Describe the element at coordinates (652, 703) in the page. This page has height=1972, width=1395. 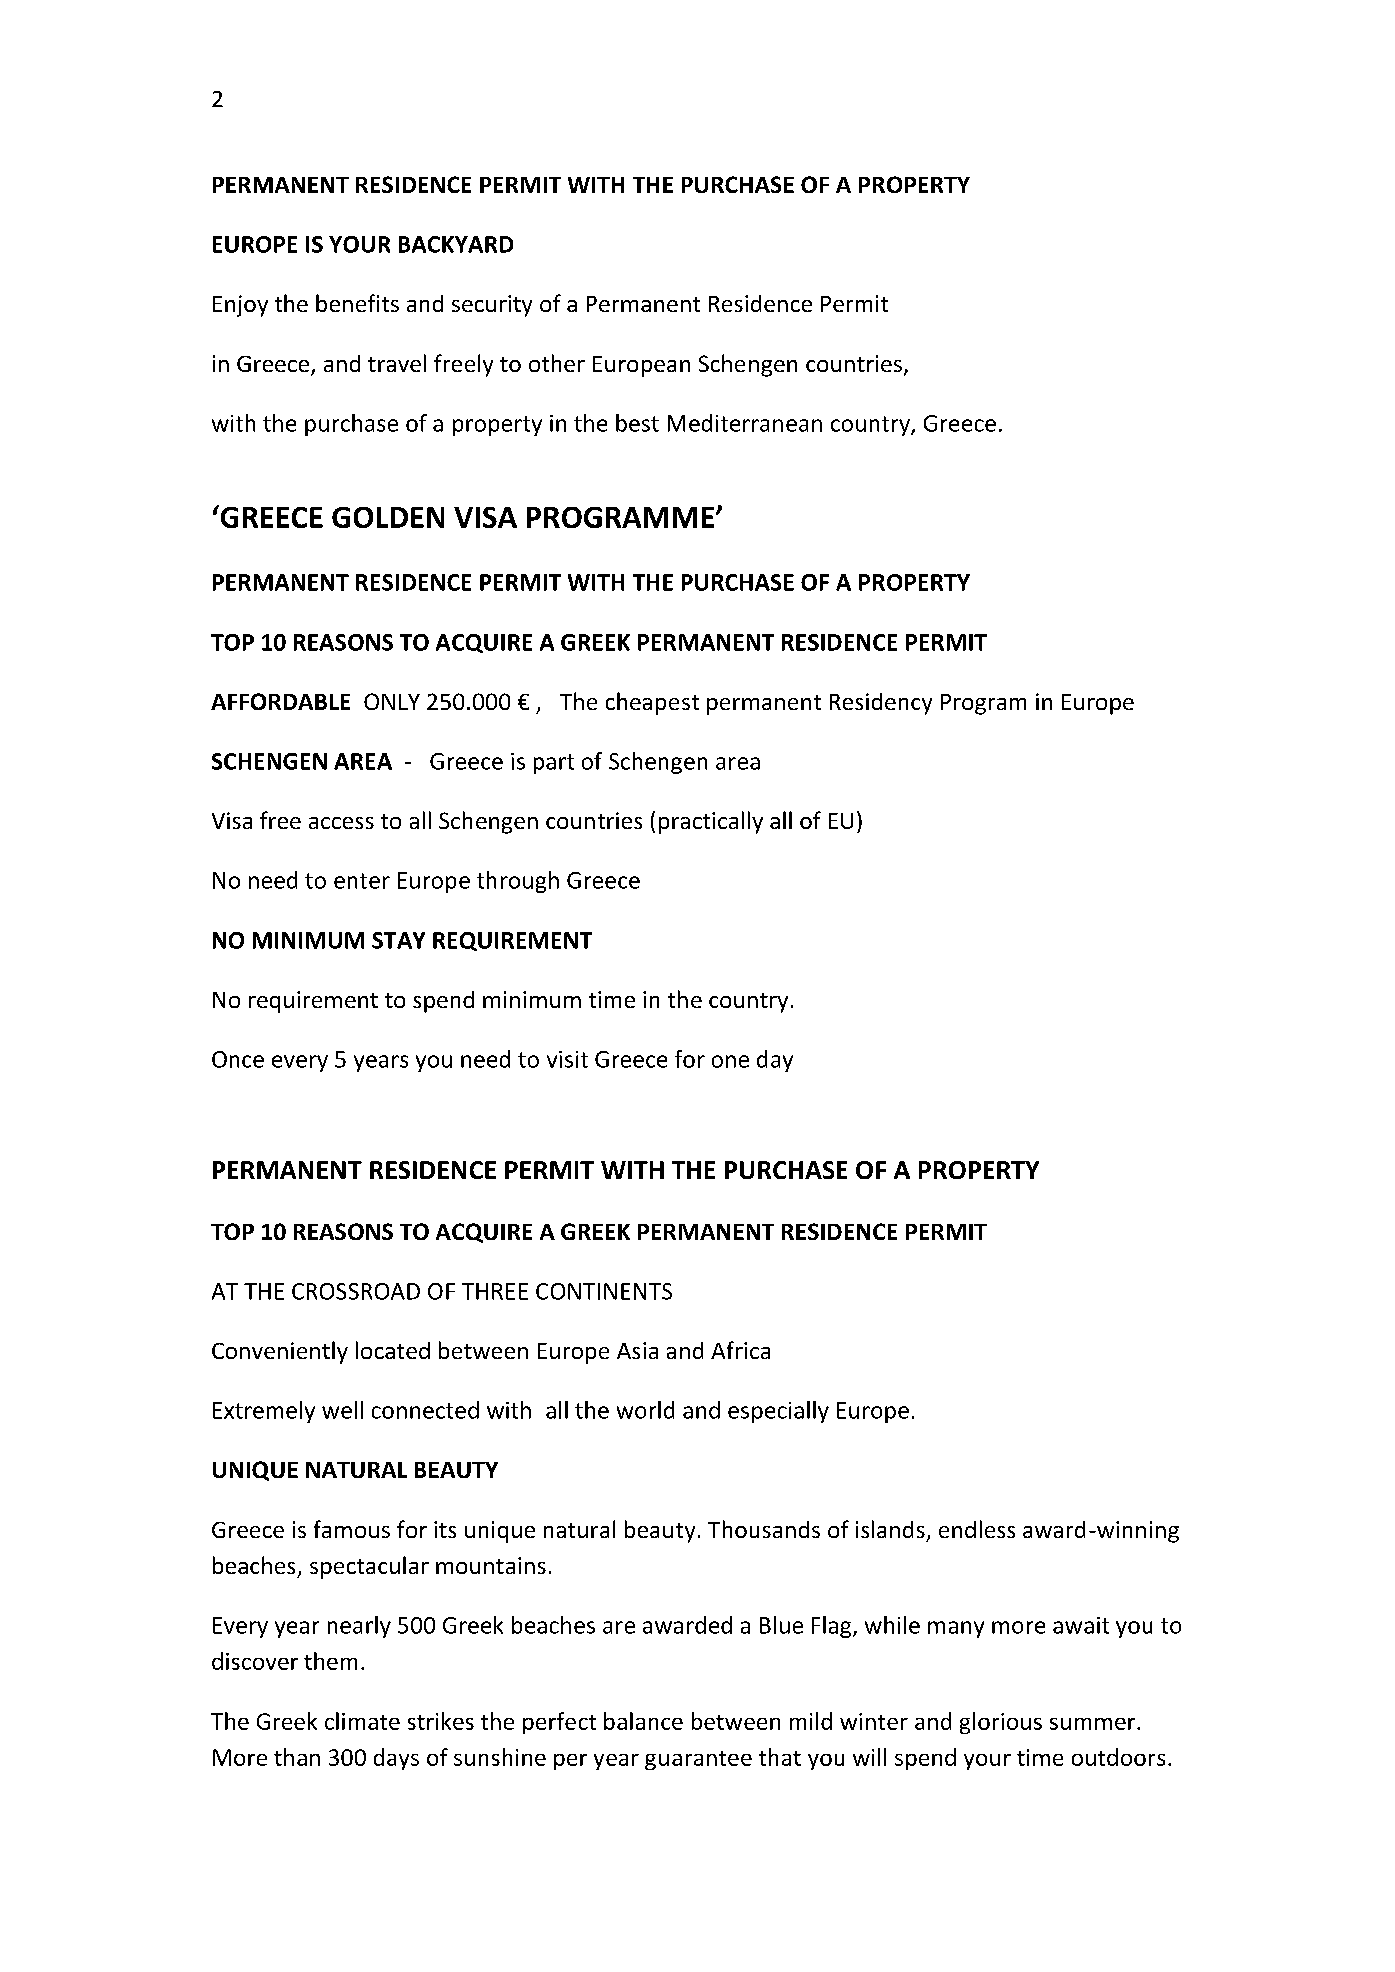
I see `cheapest` at that location.
